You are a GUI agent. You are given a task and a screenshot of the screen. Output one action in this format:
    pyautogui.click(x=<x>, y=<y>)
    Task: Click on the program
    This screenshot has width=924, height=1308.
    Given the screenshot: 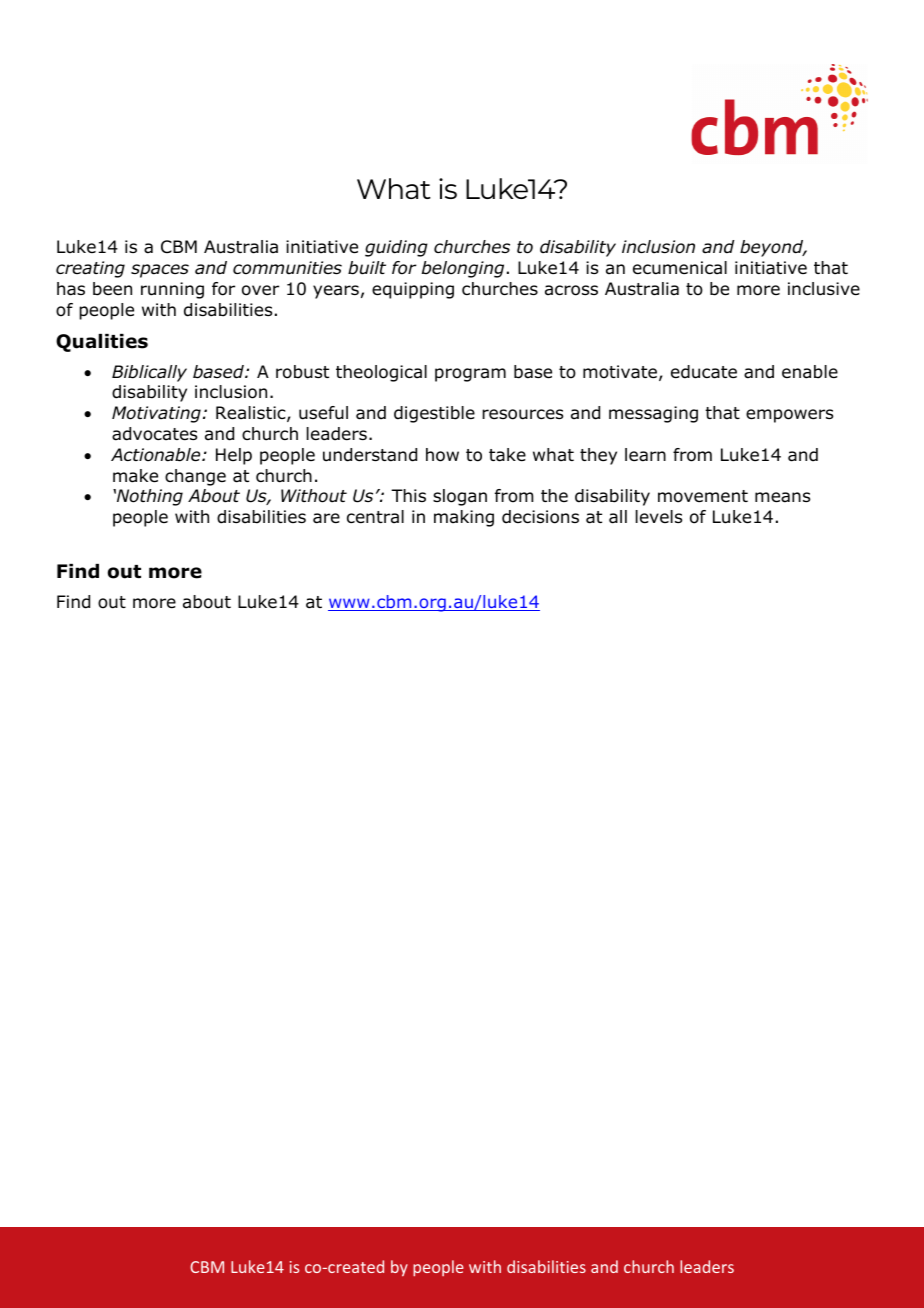 What is the action you would take?
    pyautogui.click(x=470, y=375)
